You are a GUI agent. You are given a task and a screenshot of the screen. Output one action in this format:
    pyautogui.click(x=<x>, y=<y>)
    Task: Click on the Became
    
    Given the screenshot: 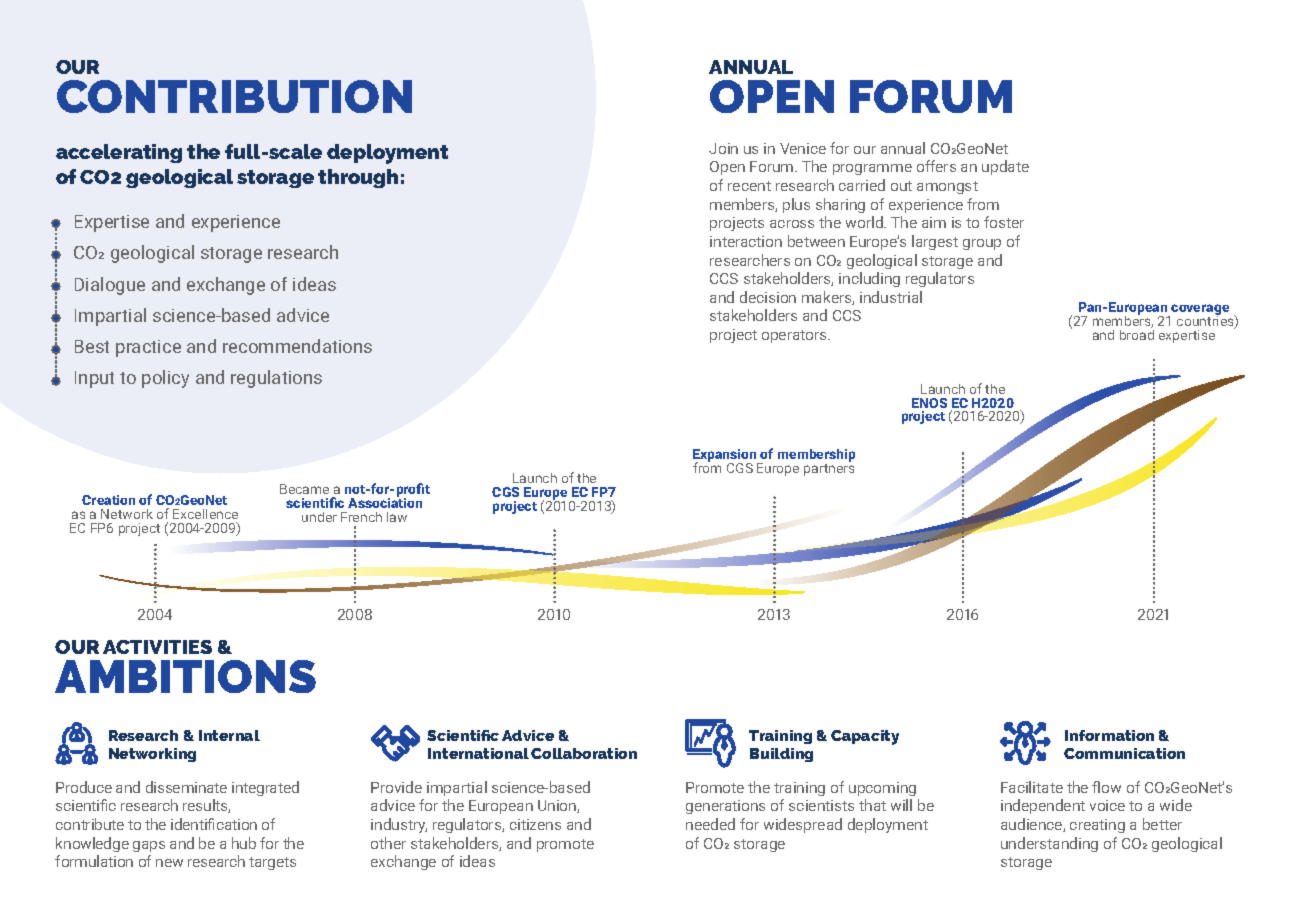 What is the action you would take?
    pyautogui.click(x=304, y=489)
